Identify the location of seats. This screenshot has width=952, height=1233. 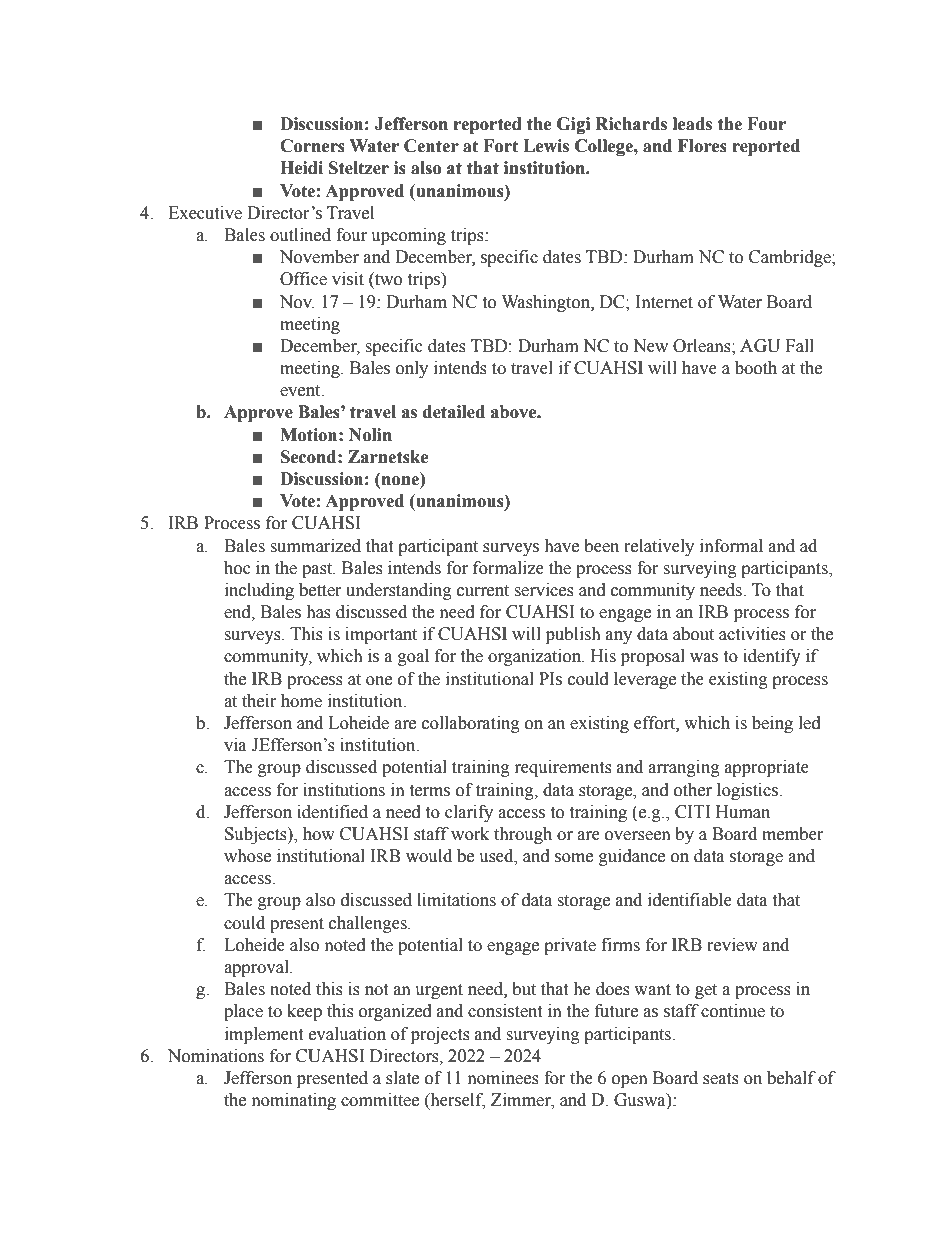
(721, 1079).
